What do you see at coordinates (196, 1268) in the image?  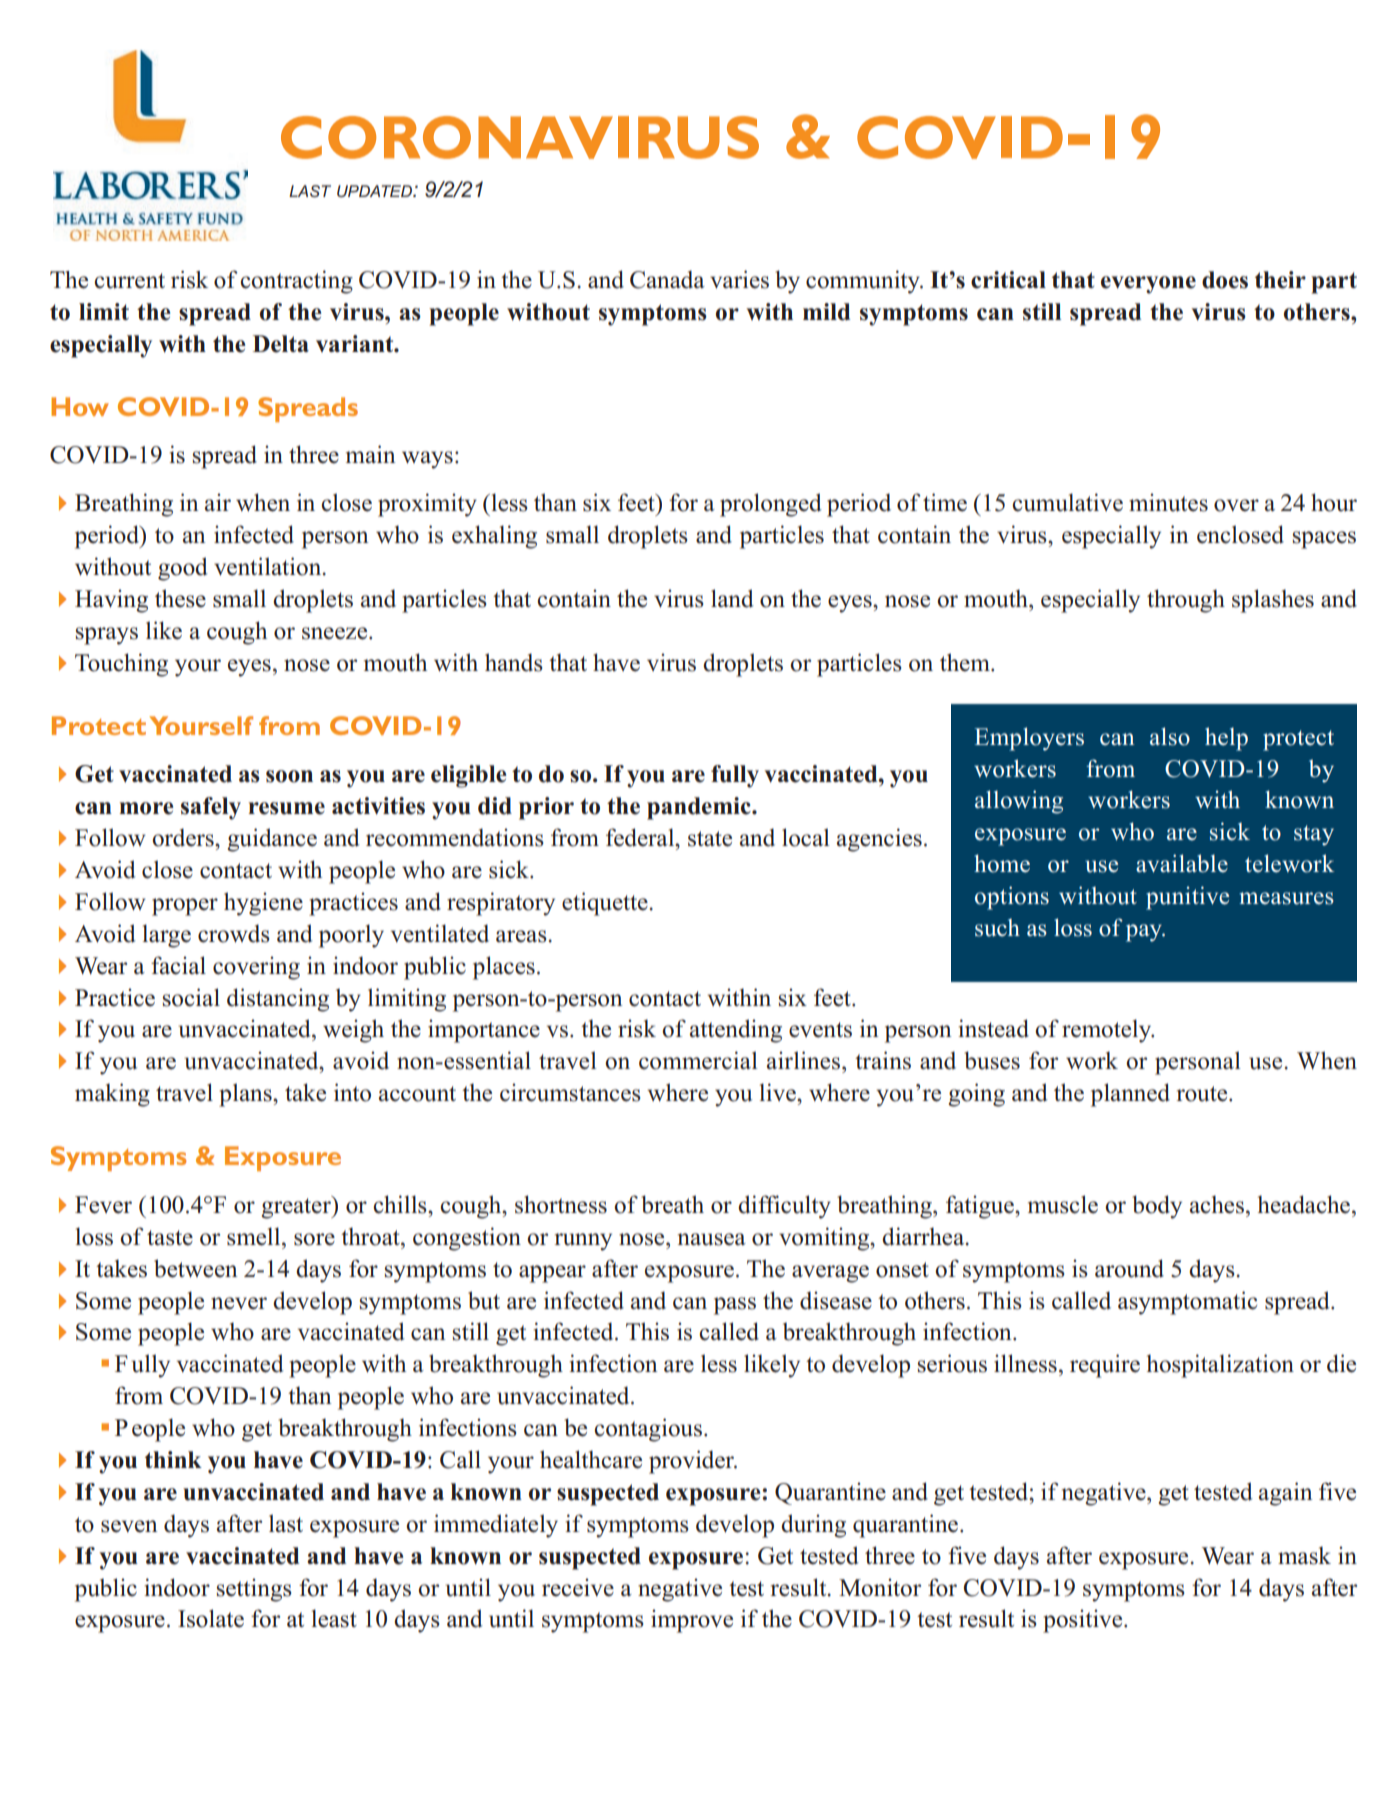 I see `between` at bounding box center [196, 1268].
